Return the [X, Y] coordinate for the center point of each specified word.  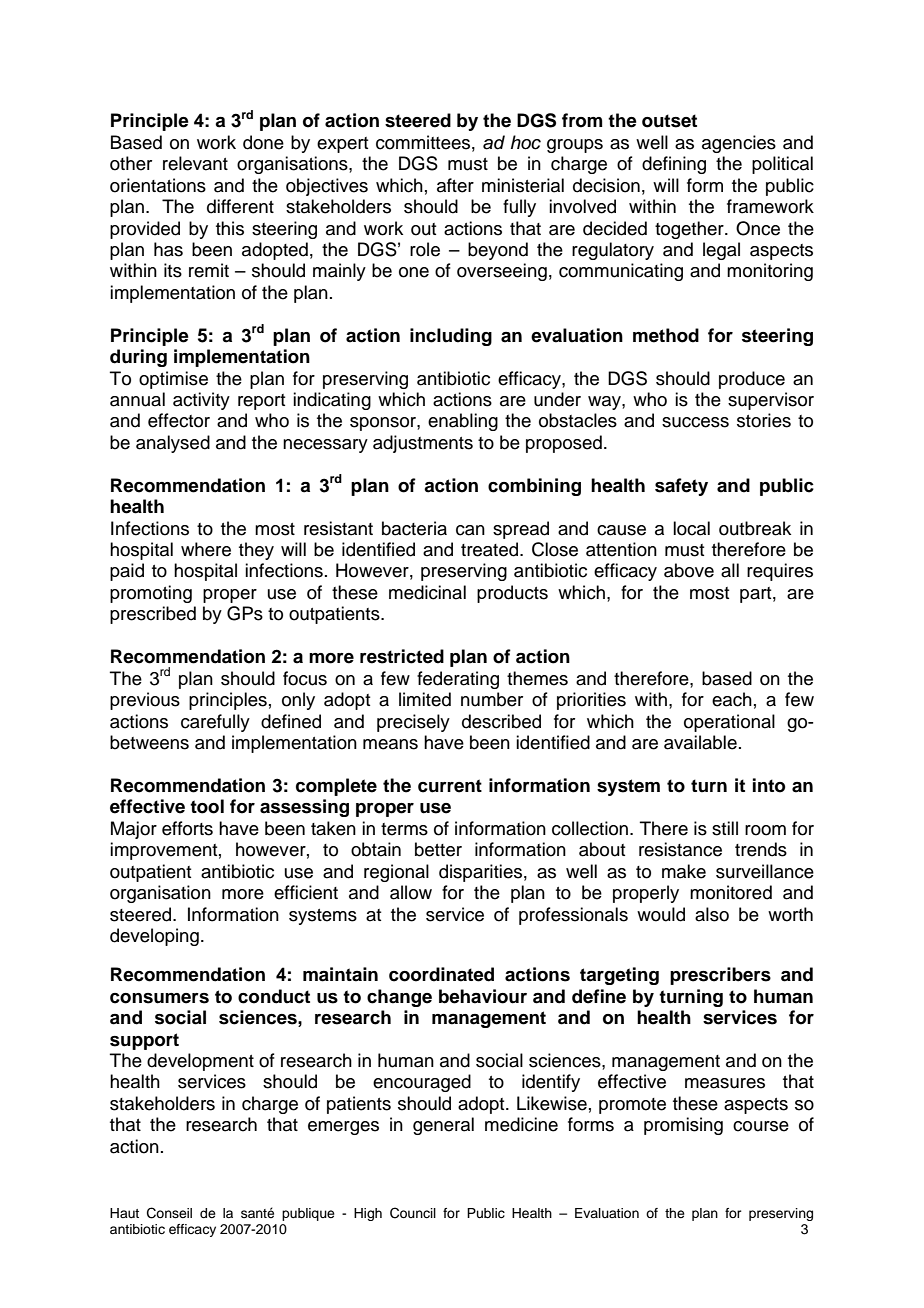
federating [458, 680]
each [732, 699]
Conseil [169, 1213]
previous [145, 701]
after [455, 185]
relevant [195, 163]
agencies [739, 144]
